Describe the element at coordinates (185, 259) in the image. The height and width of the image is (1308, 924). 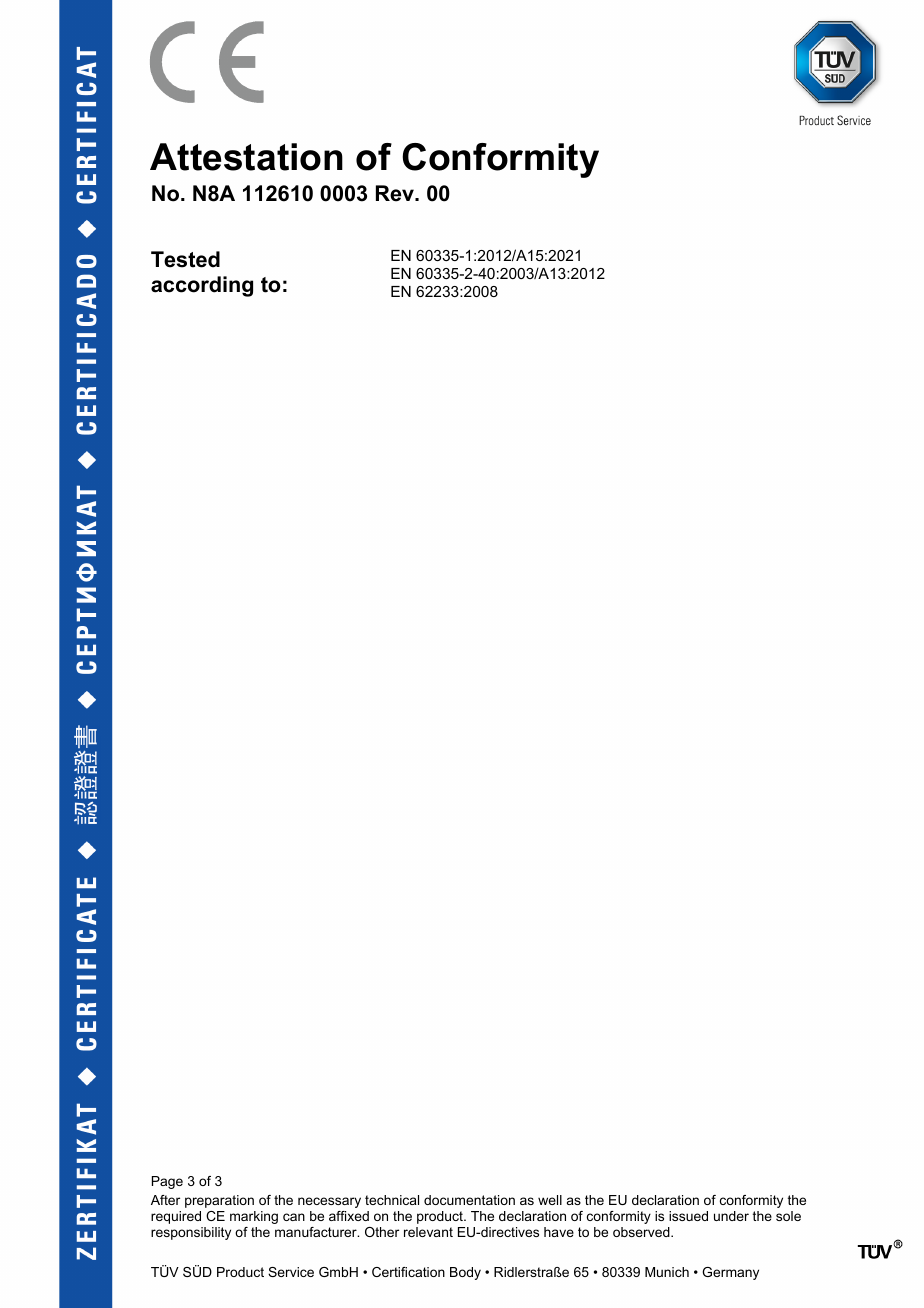
I see `Tested` at that location.
